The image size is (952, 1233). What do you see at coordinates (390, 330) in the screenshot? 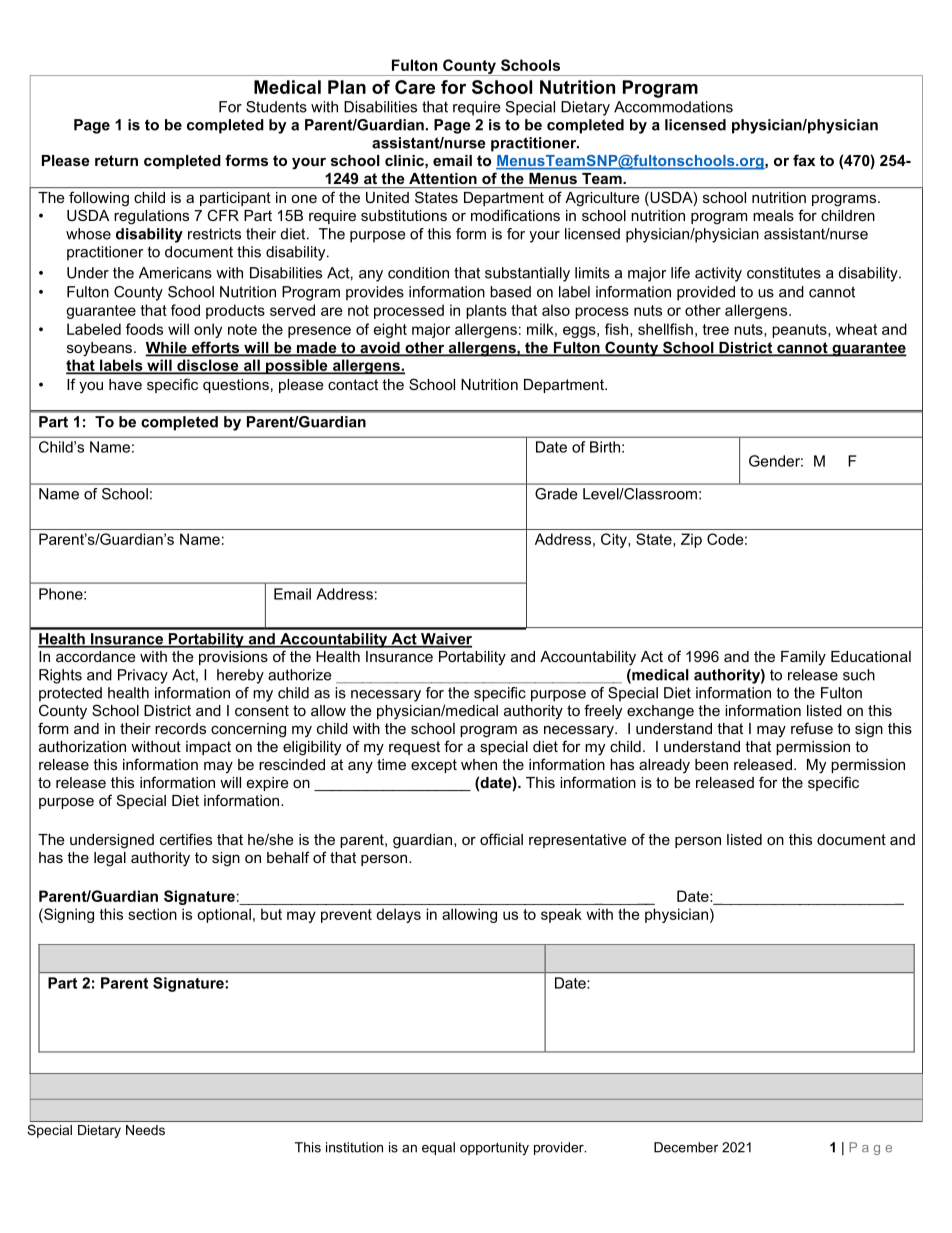
I see `eight` at bounding box center [390, 330].
